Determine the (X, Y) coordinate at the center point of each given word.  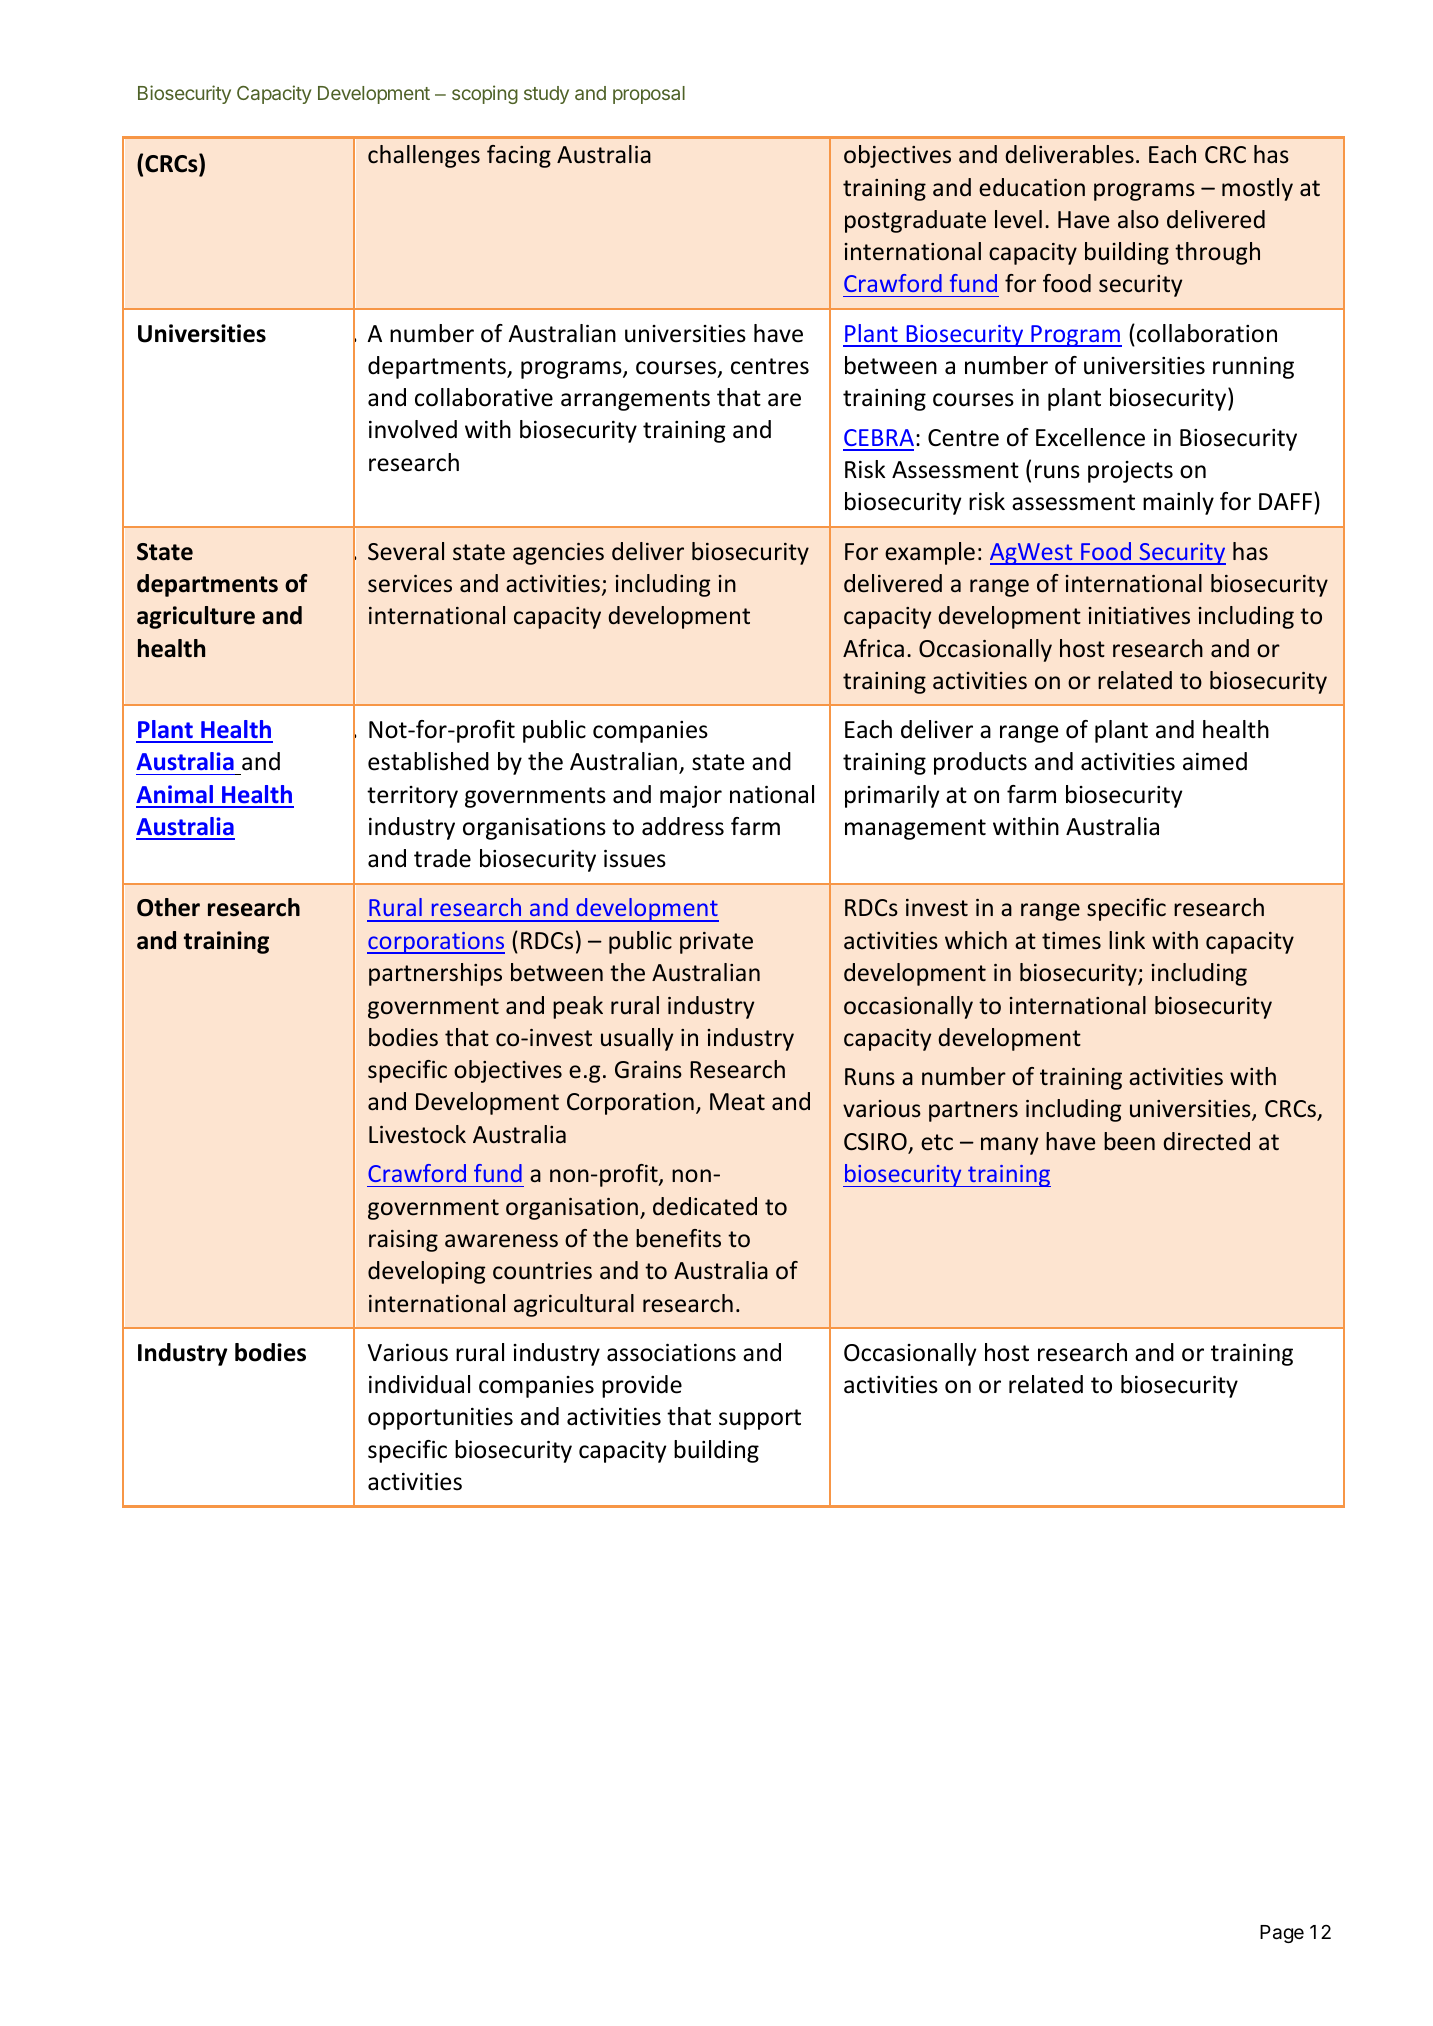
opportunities (440, 1419)
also (1138, 219)
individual (419, 1384)
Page (1282, 1934)
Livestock (417, 1134)
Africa (873, 648)
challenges (424, 156)
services (410, 584)
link (1127, 940)
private (716, 943)
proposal (649, 95)
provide (642, 1386)
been (1129, 1141)
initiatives (1139, 616)
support (760, 1419)
